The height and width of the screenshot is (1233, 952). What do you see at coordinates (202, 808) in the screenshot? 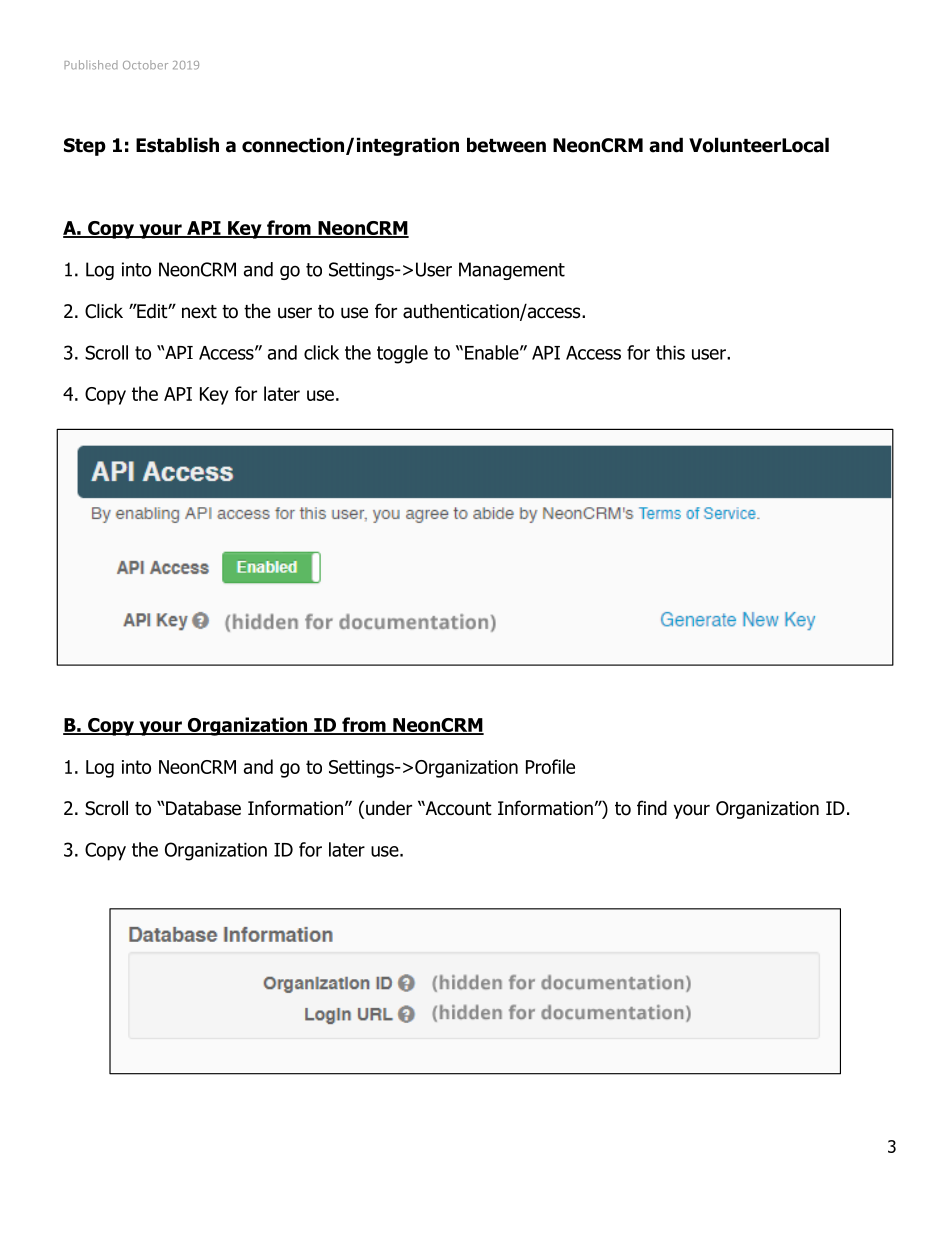
I see `Database` at bounding box center [202, 808].
